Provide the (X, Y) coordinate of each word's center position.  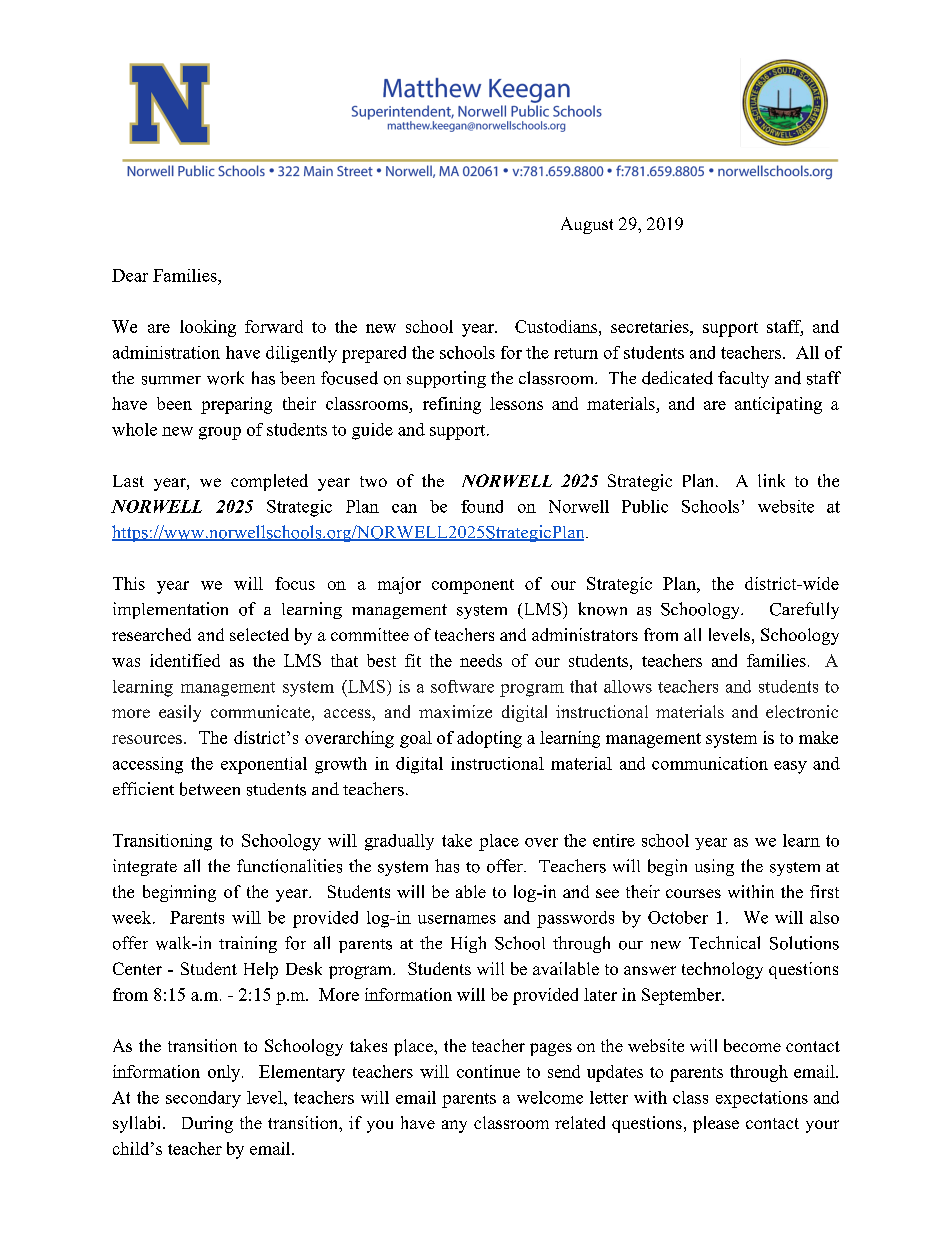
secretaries (651, 326)
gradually (399, 842)
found (482, 506)
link (771, 480)
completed (269, 482)
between (210, 789)
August (587, 225)
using (714, 867)
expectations (762, 1099)
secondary (203, 1099)
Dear (130, 275)
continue (488, 1071)
